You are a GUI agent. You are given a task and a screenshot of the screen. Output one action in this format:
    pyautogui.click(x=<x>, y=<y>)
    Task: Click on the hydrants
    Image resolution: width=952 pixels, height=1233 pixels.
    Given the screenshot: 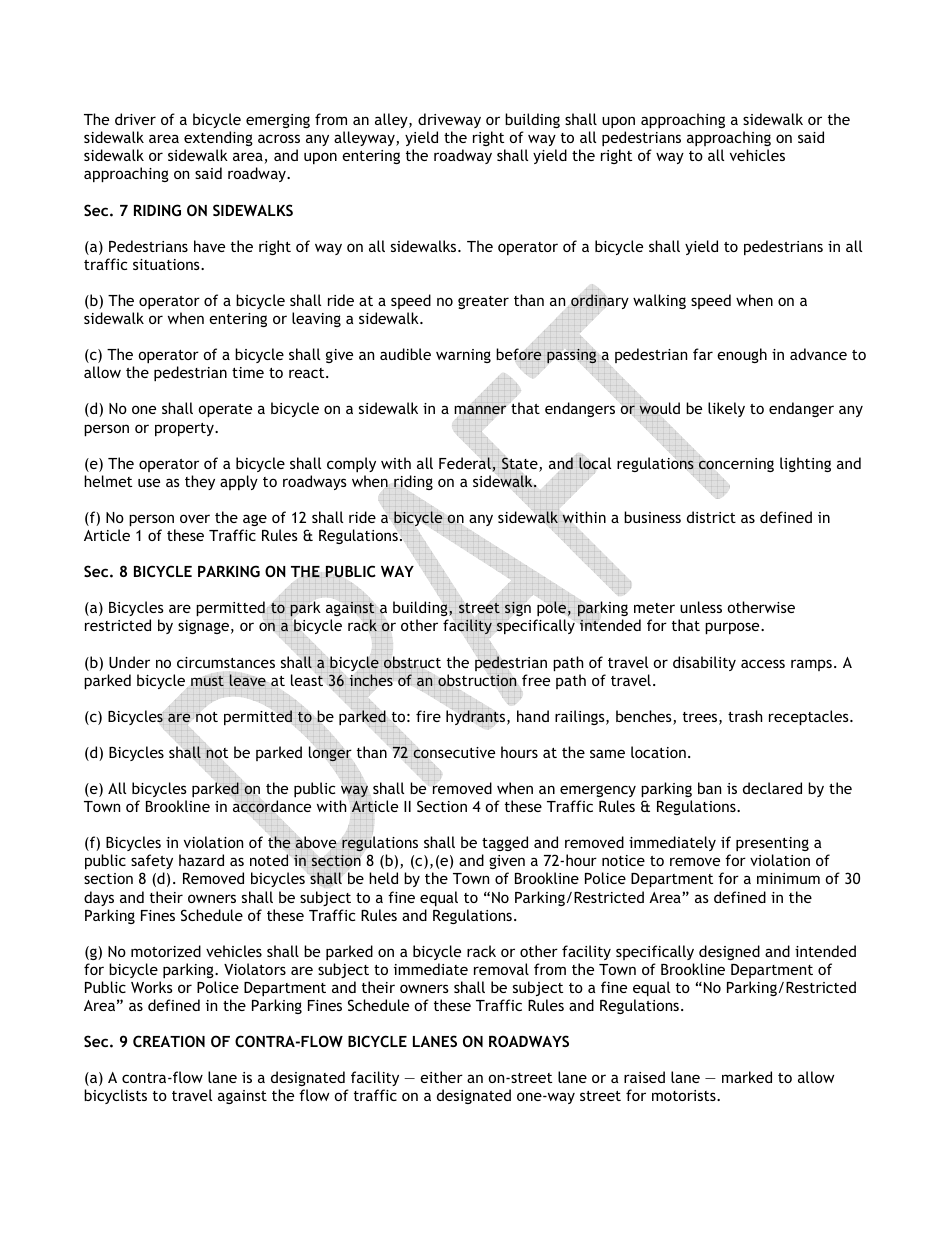 What is the action you would take?
    pyautogui.click(x=477, y=717)
